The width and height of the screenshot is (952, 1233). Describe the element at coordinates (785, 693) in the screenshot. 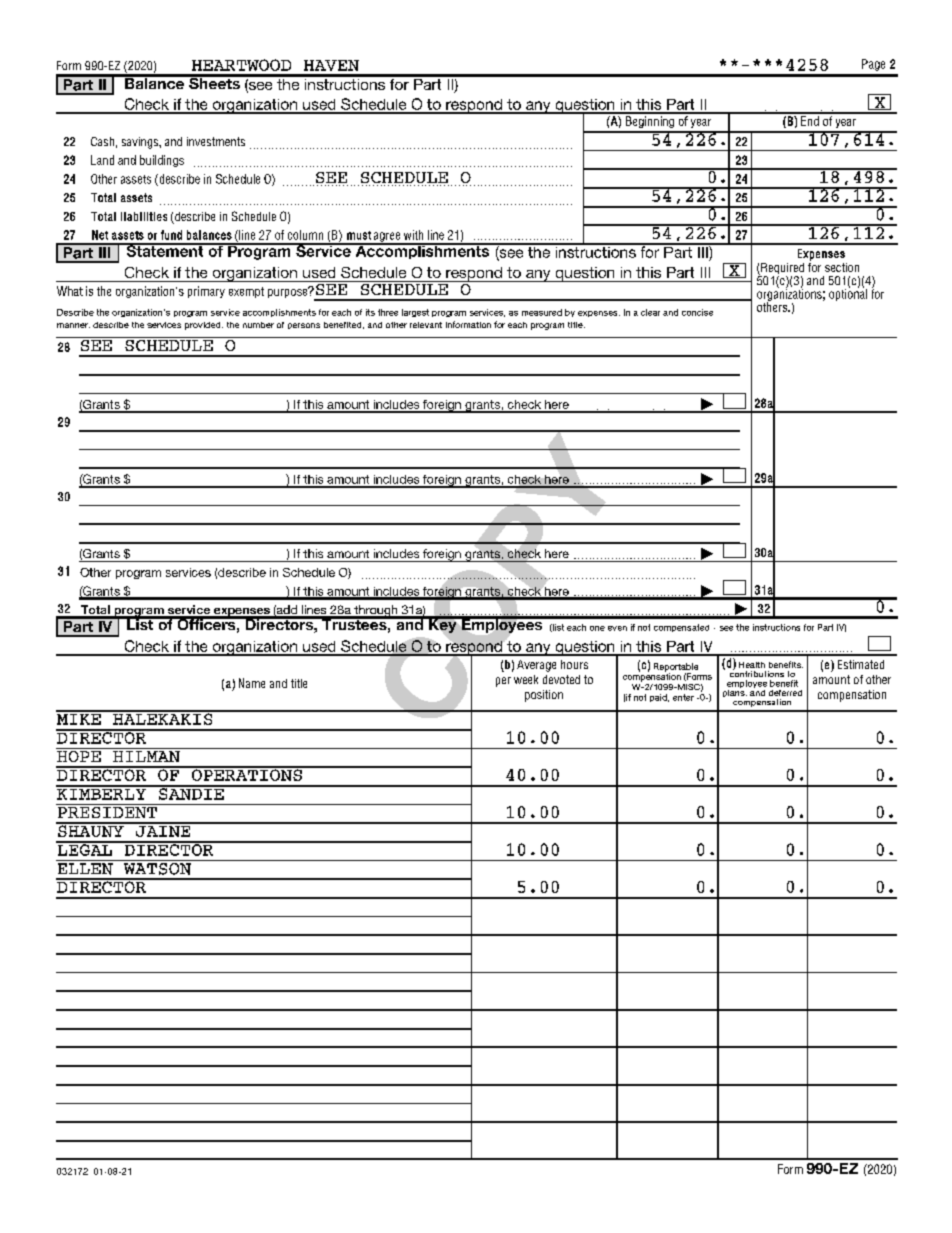

I see `deferred` at that location.
